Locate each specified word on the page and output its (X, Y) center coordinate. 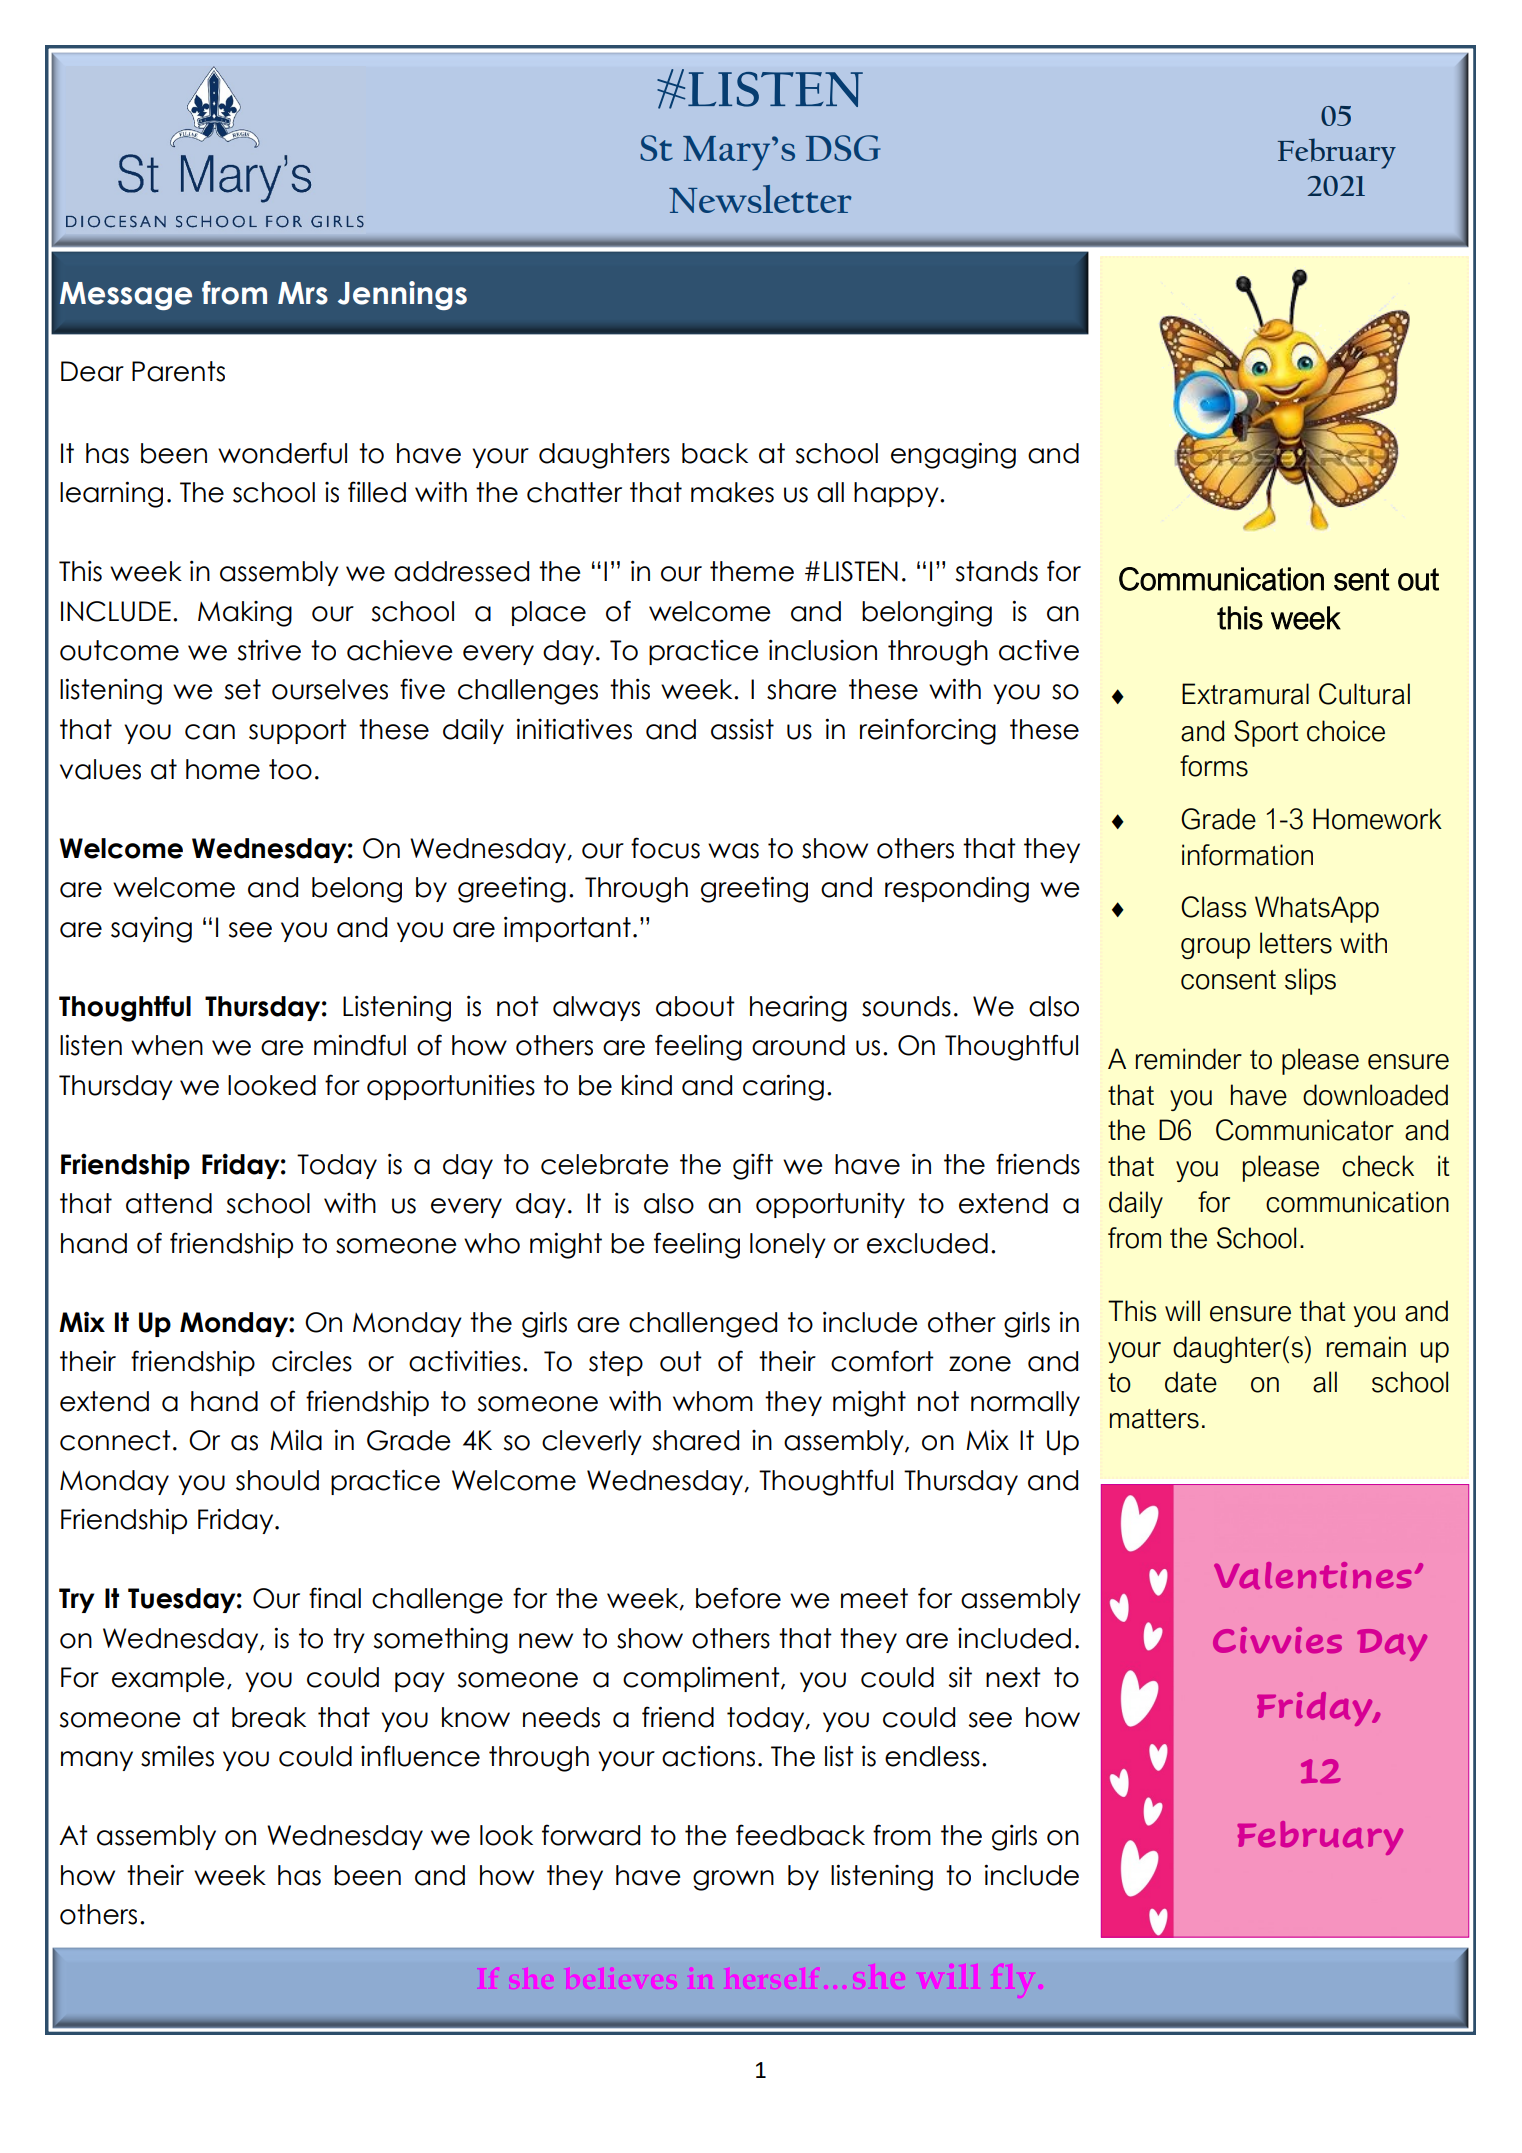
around (798, 1045)
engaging (953, 455)
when (167, 1045)
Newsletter (760, 199)
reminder (1189, 1059)
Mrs (303, 293)
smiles (177, 1756)
